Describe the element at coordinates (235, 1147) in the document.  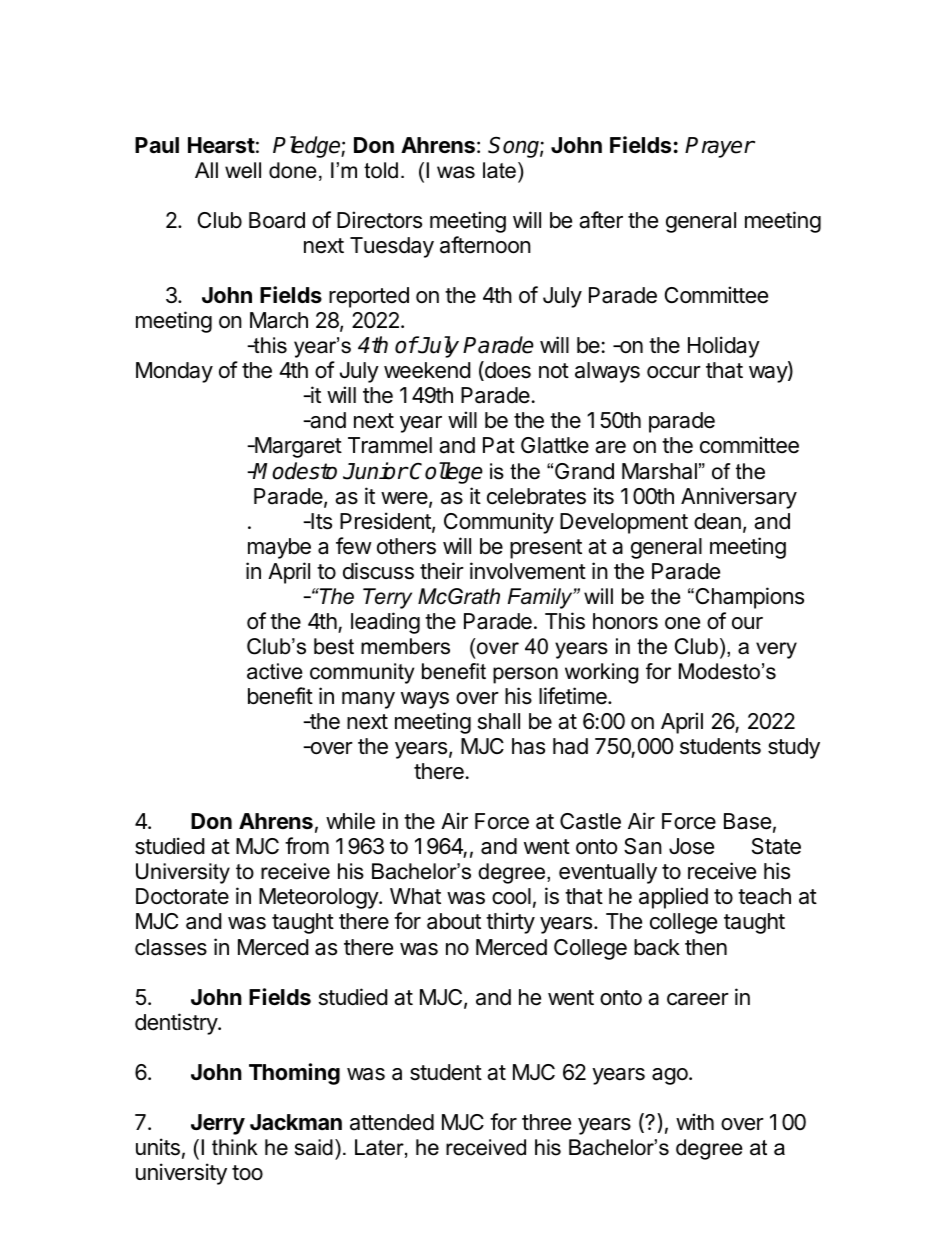
I see `think` at that location.
